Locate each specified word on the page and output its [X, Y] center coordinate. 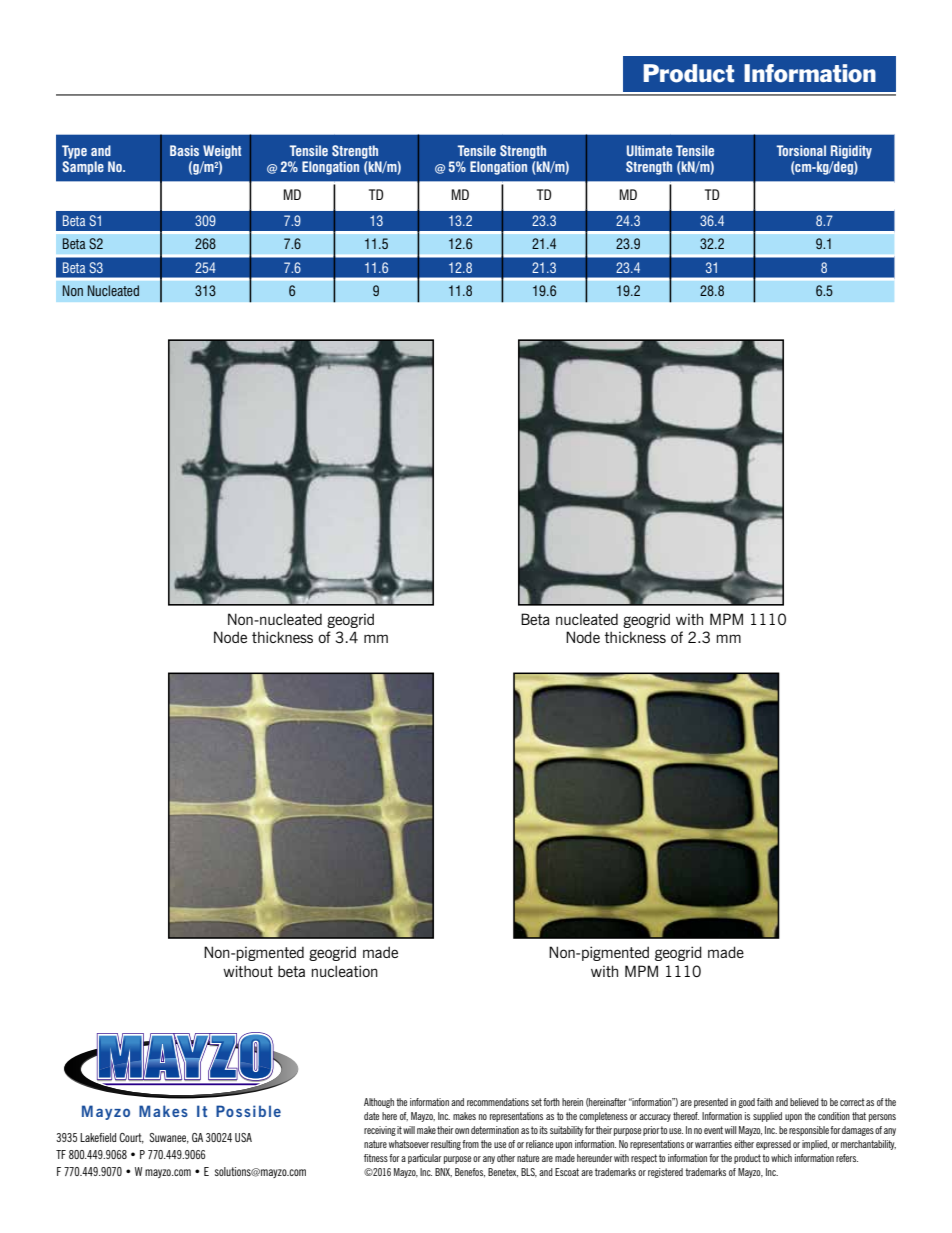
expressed [773, 1145]
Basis [184, 150]
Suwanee [169, 1138]
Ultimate [649, 150]
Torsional [801, 150]
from [470, 1144]
